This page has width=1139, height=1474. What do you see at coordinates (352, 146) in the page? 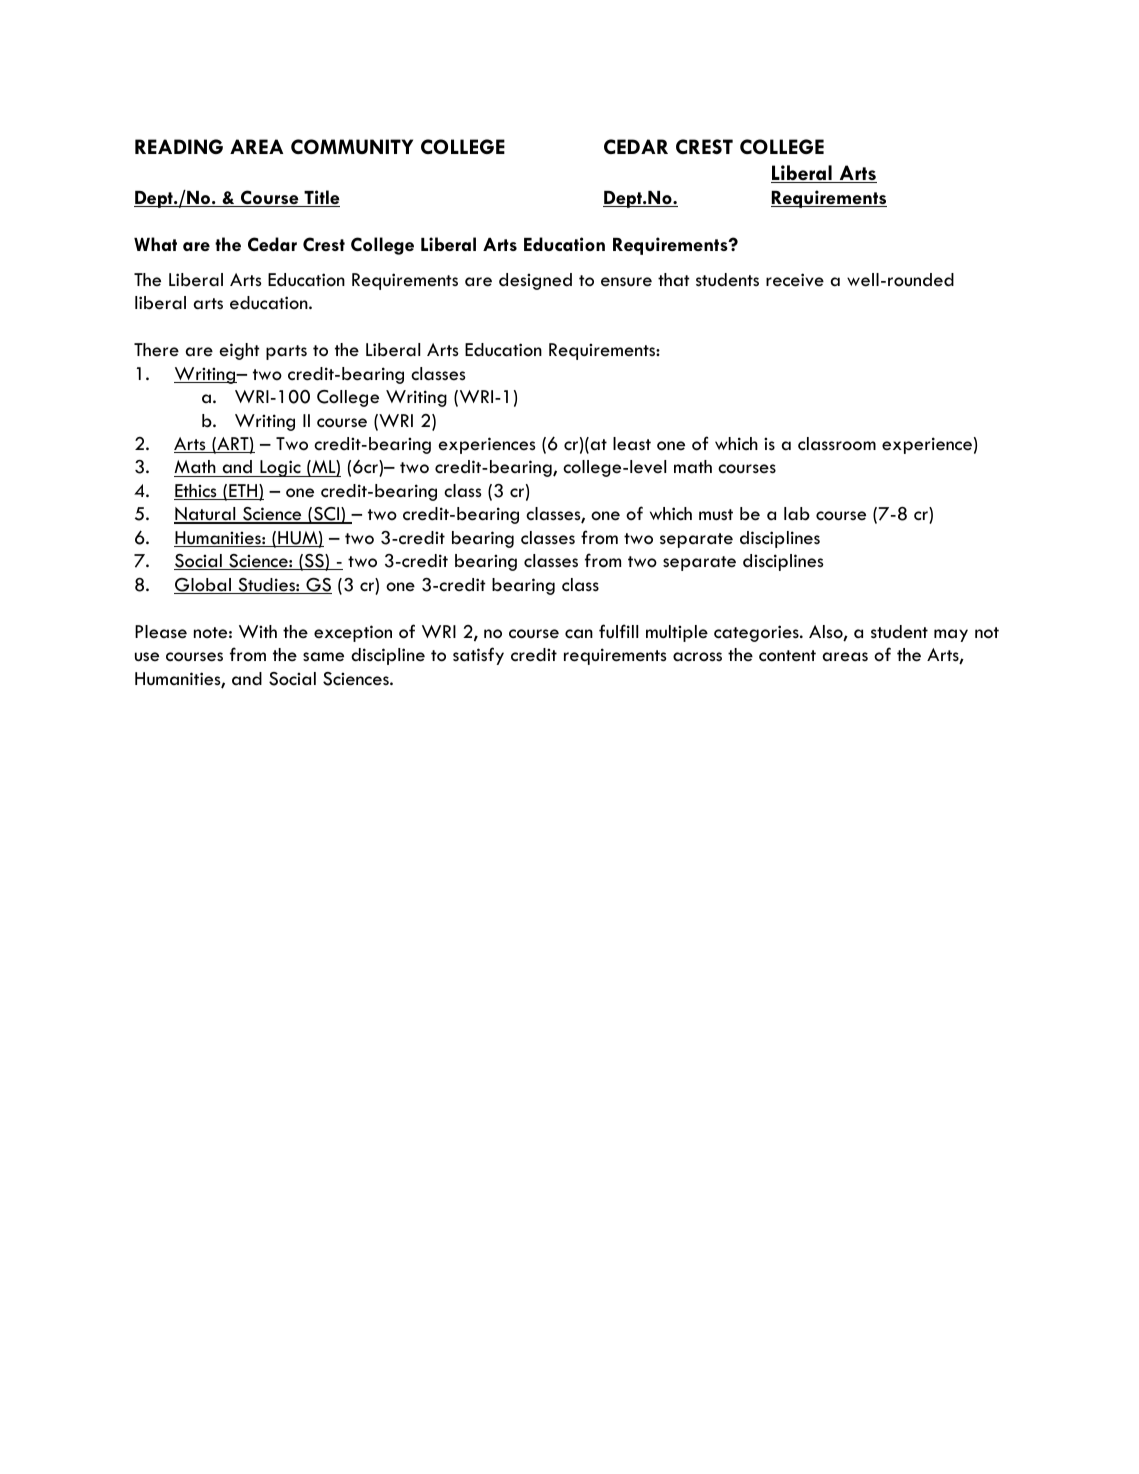
I see `COMMUNITY` at bounding box center [352, 146].
